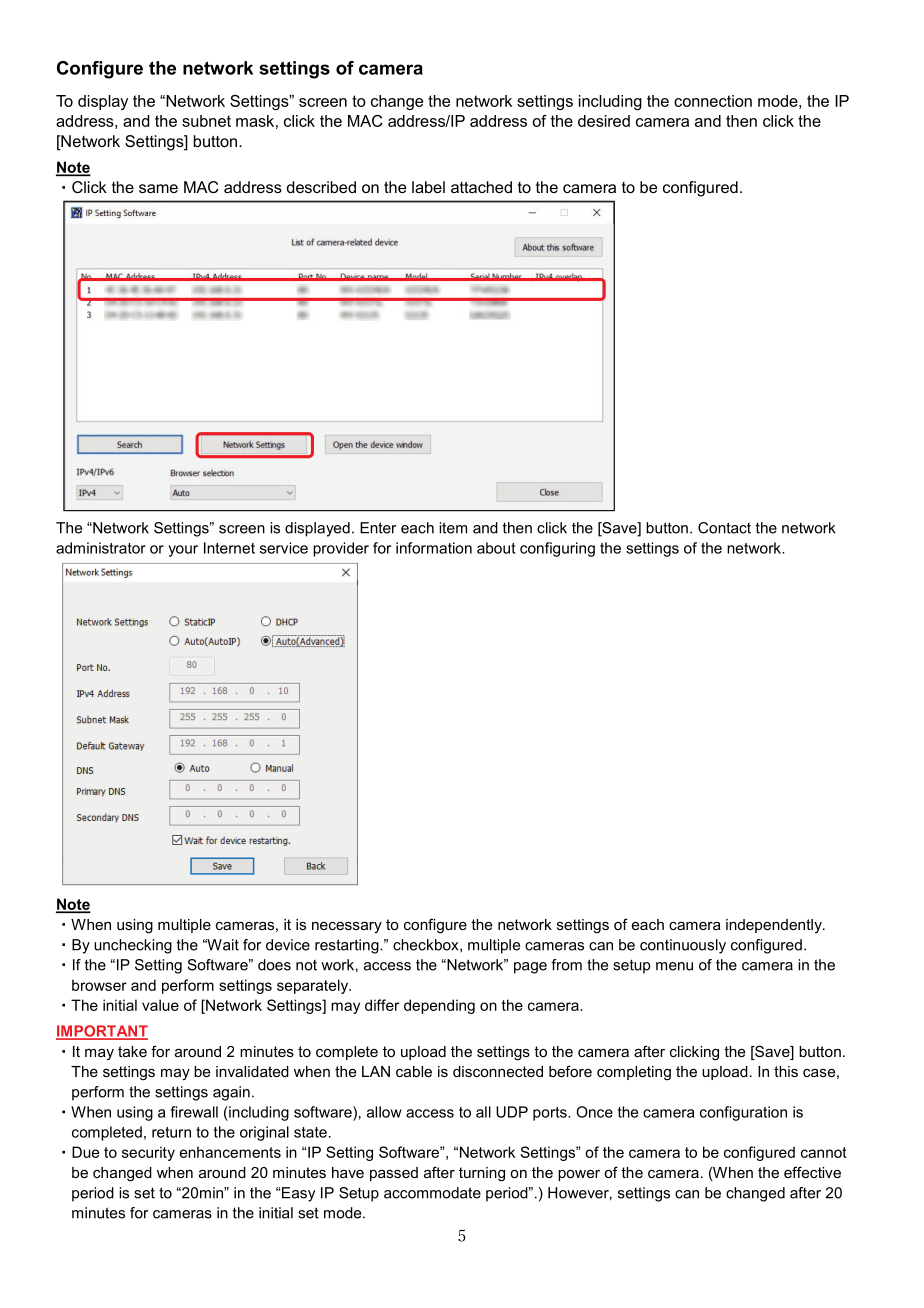 This document has height=1308, width=924. Describe the element at coordinates (439, 1006) in the document. I see `depending` at that location.
